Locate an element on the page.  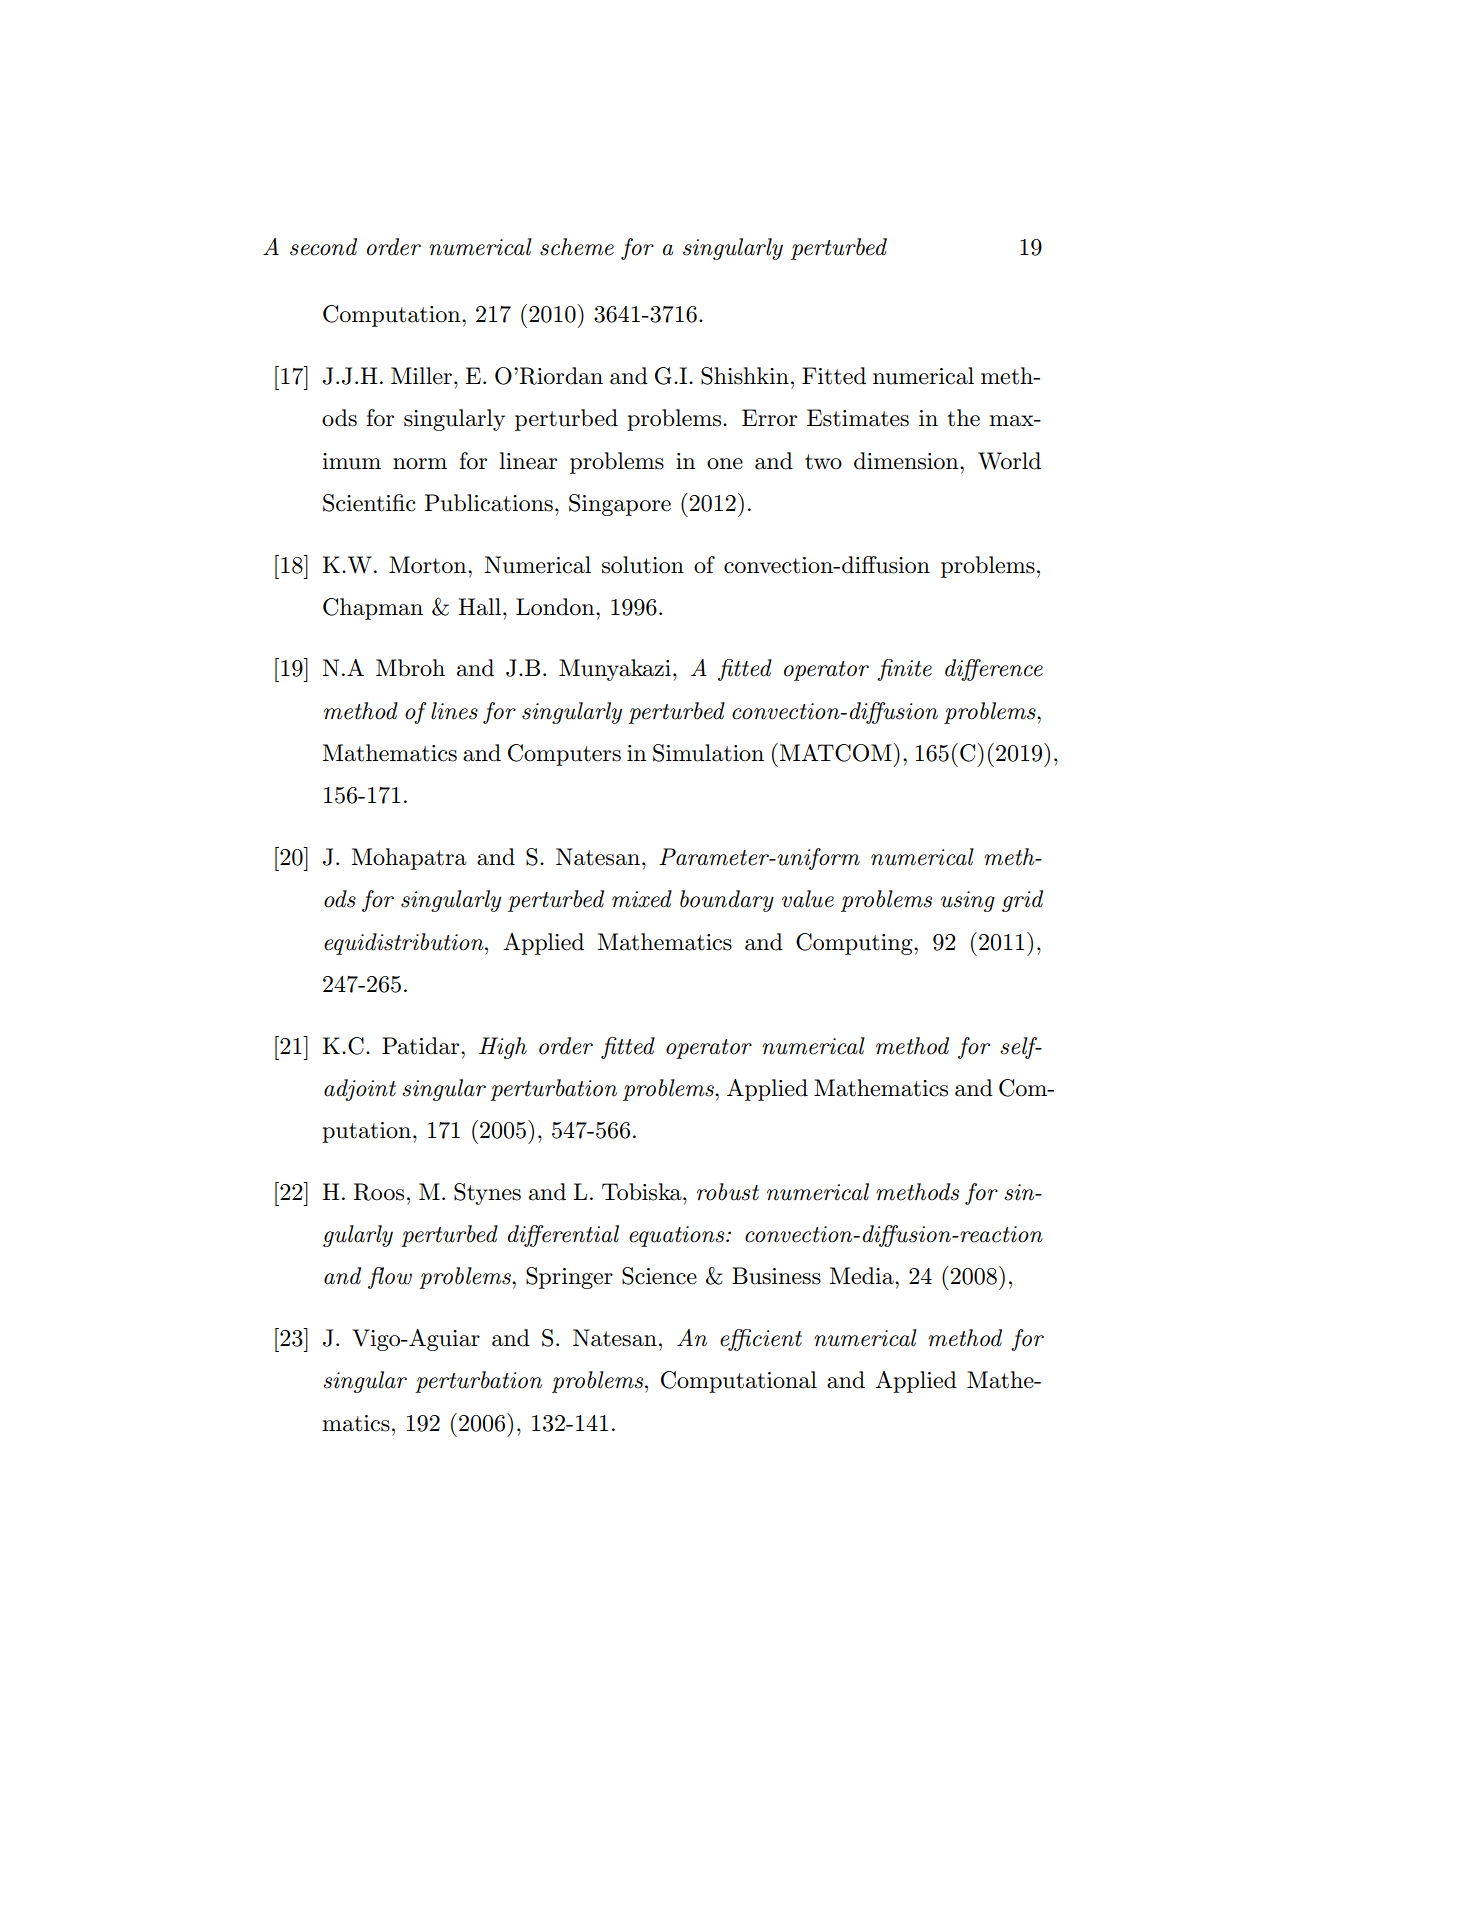
second is located at coordinates (323, 247).
